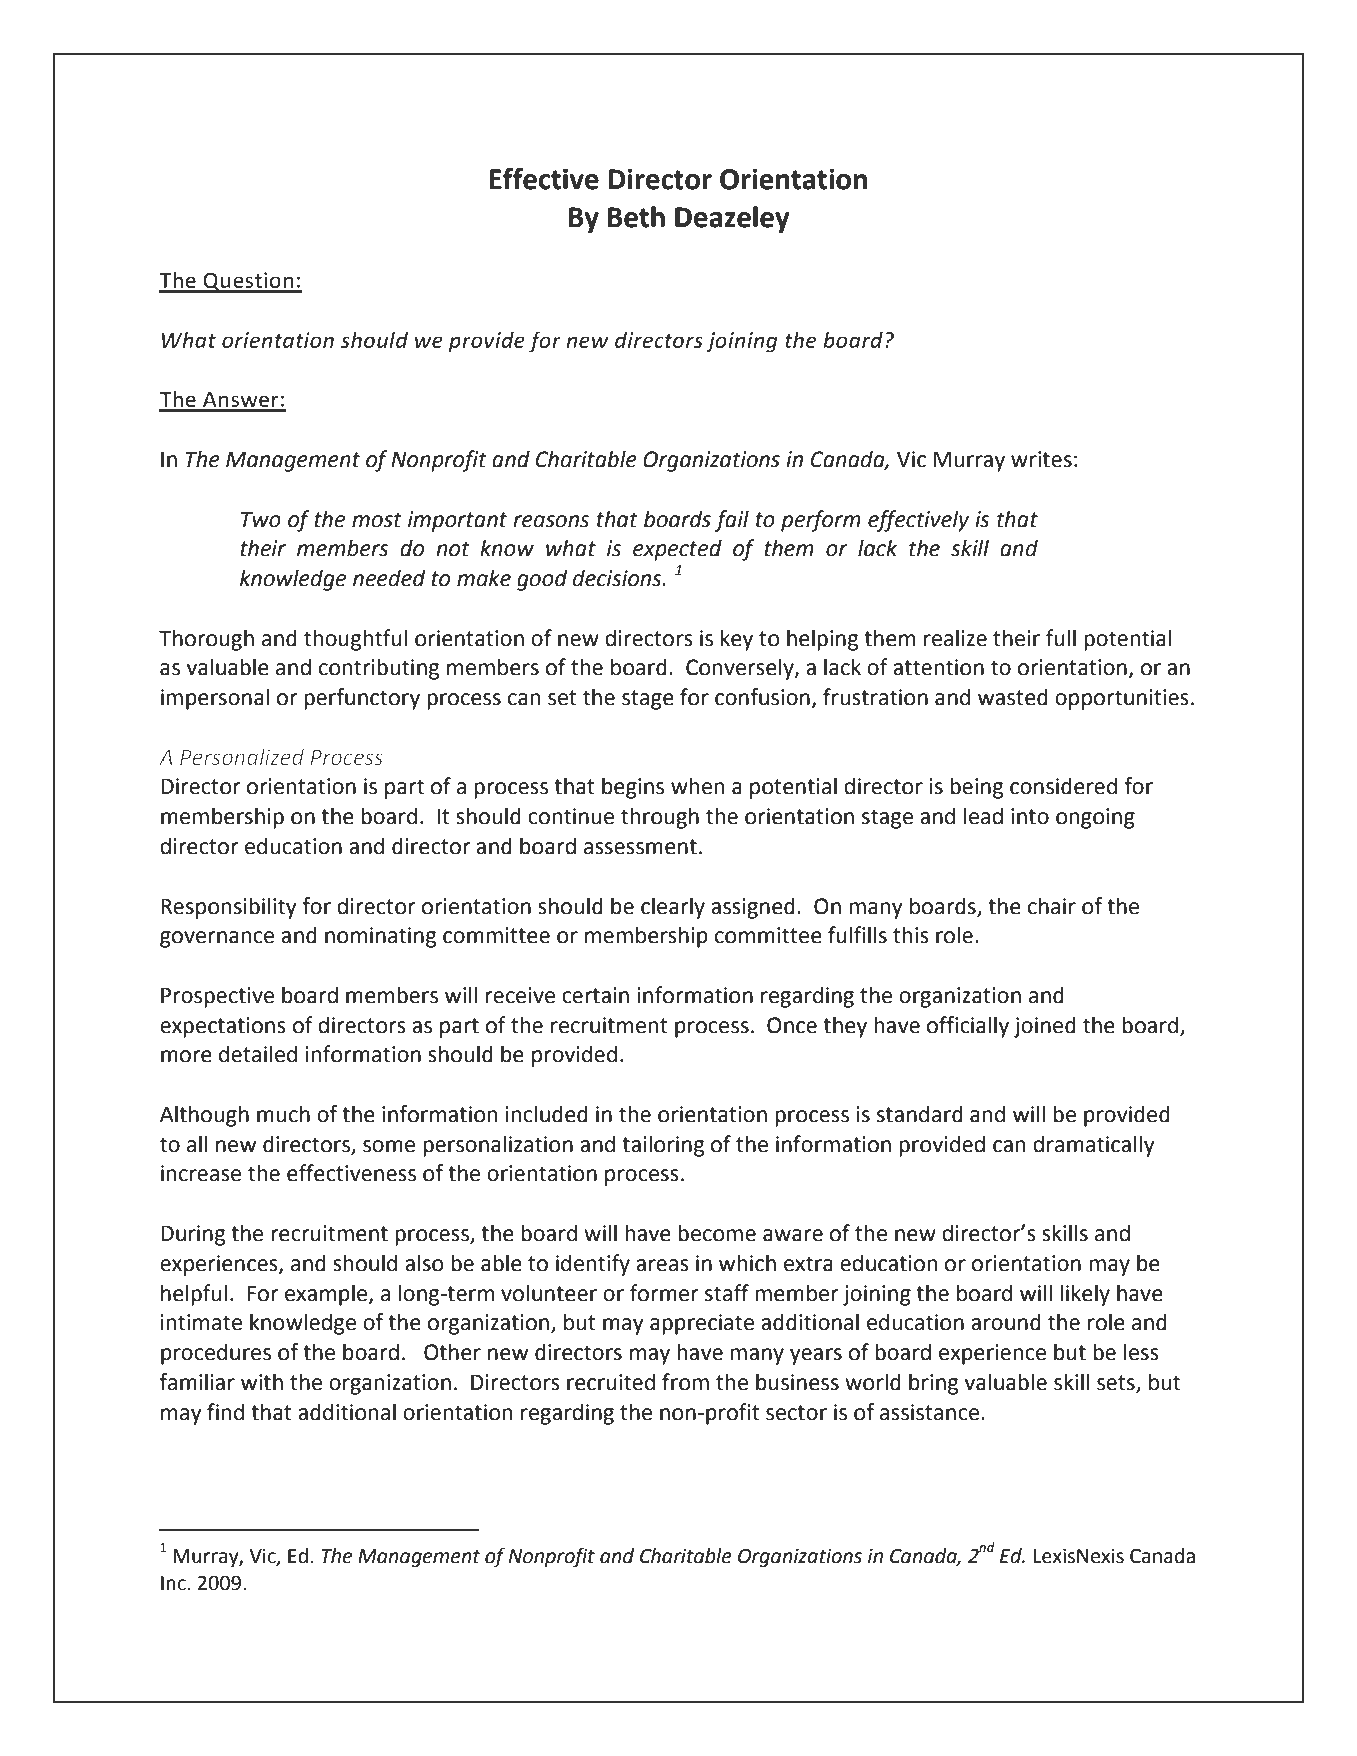  I want to click on perform, so click(821, 521).
